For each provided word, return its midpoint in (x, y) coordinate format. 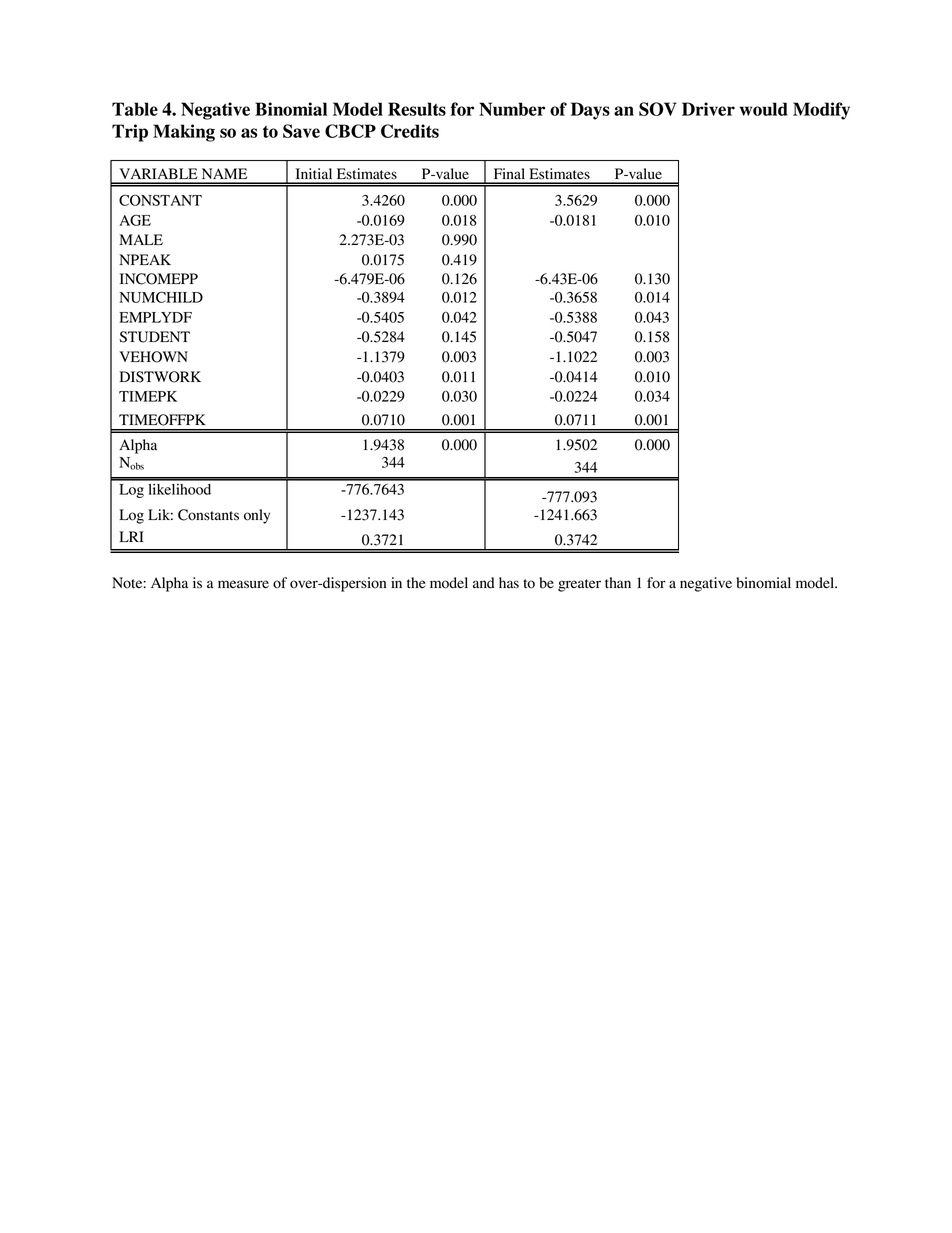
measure (243, 584)
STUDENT (154, 337)
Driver (708, 109)
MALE (141, 239)
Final (509, 173)
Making (184, 133)
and (483, 583)
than (618, 582)
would (764, 109)
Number (512, 109)
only (257, 516)
